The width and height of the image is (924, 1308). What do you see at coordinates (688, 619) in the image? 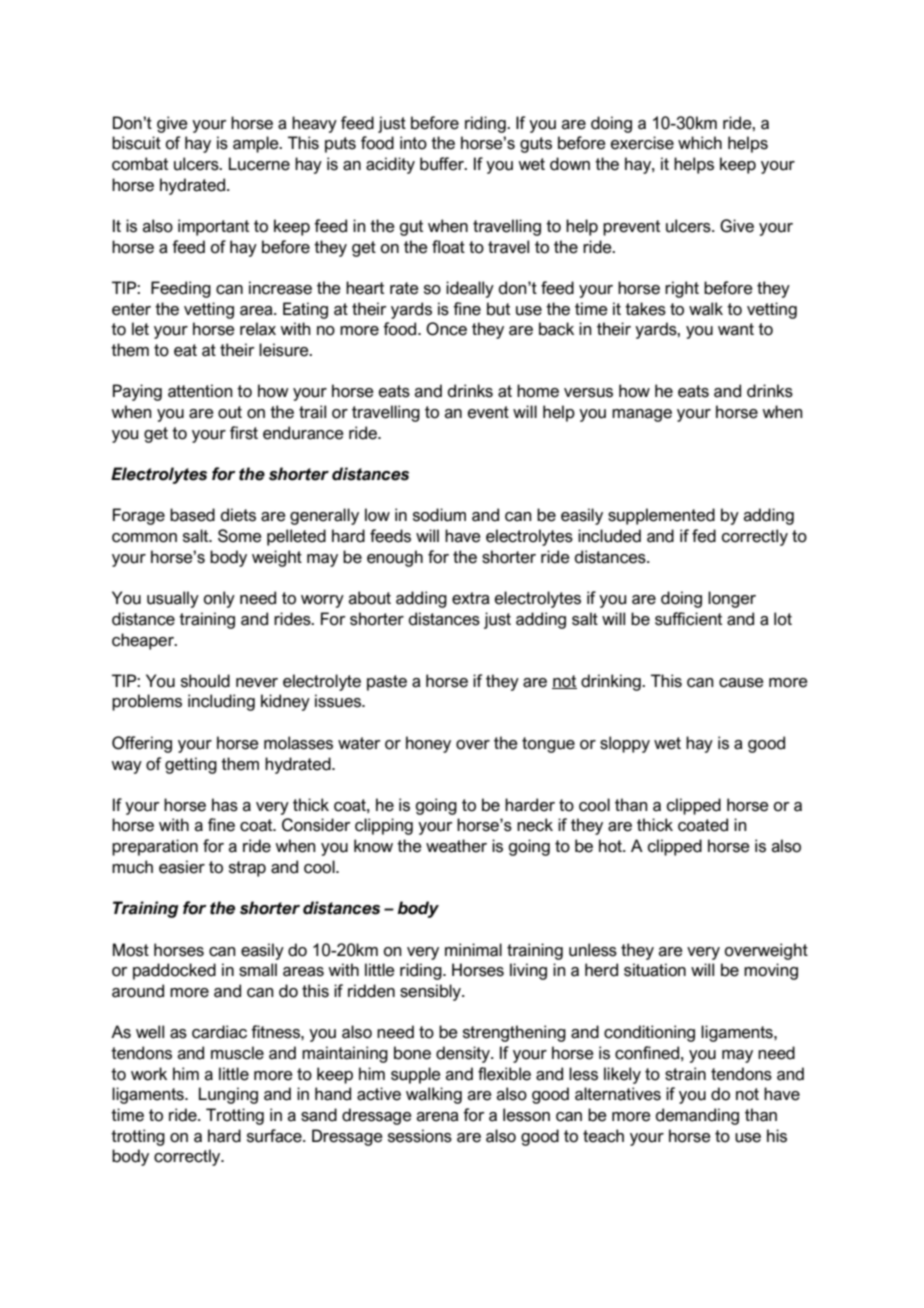
I see `sufficient` at bounding box center [688, 619].
